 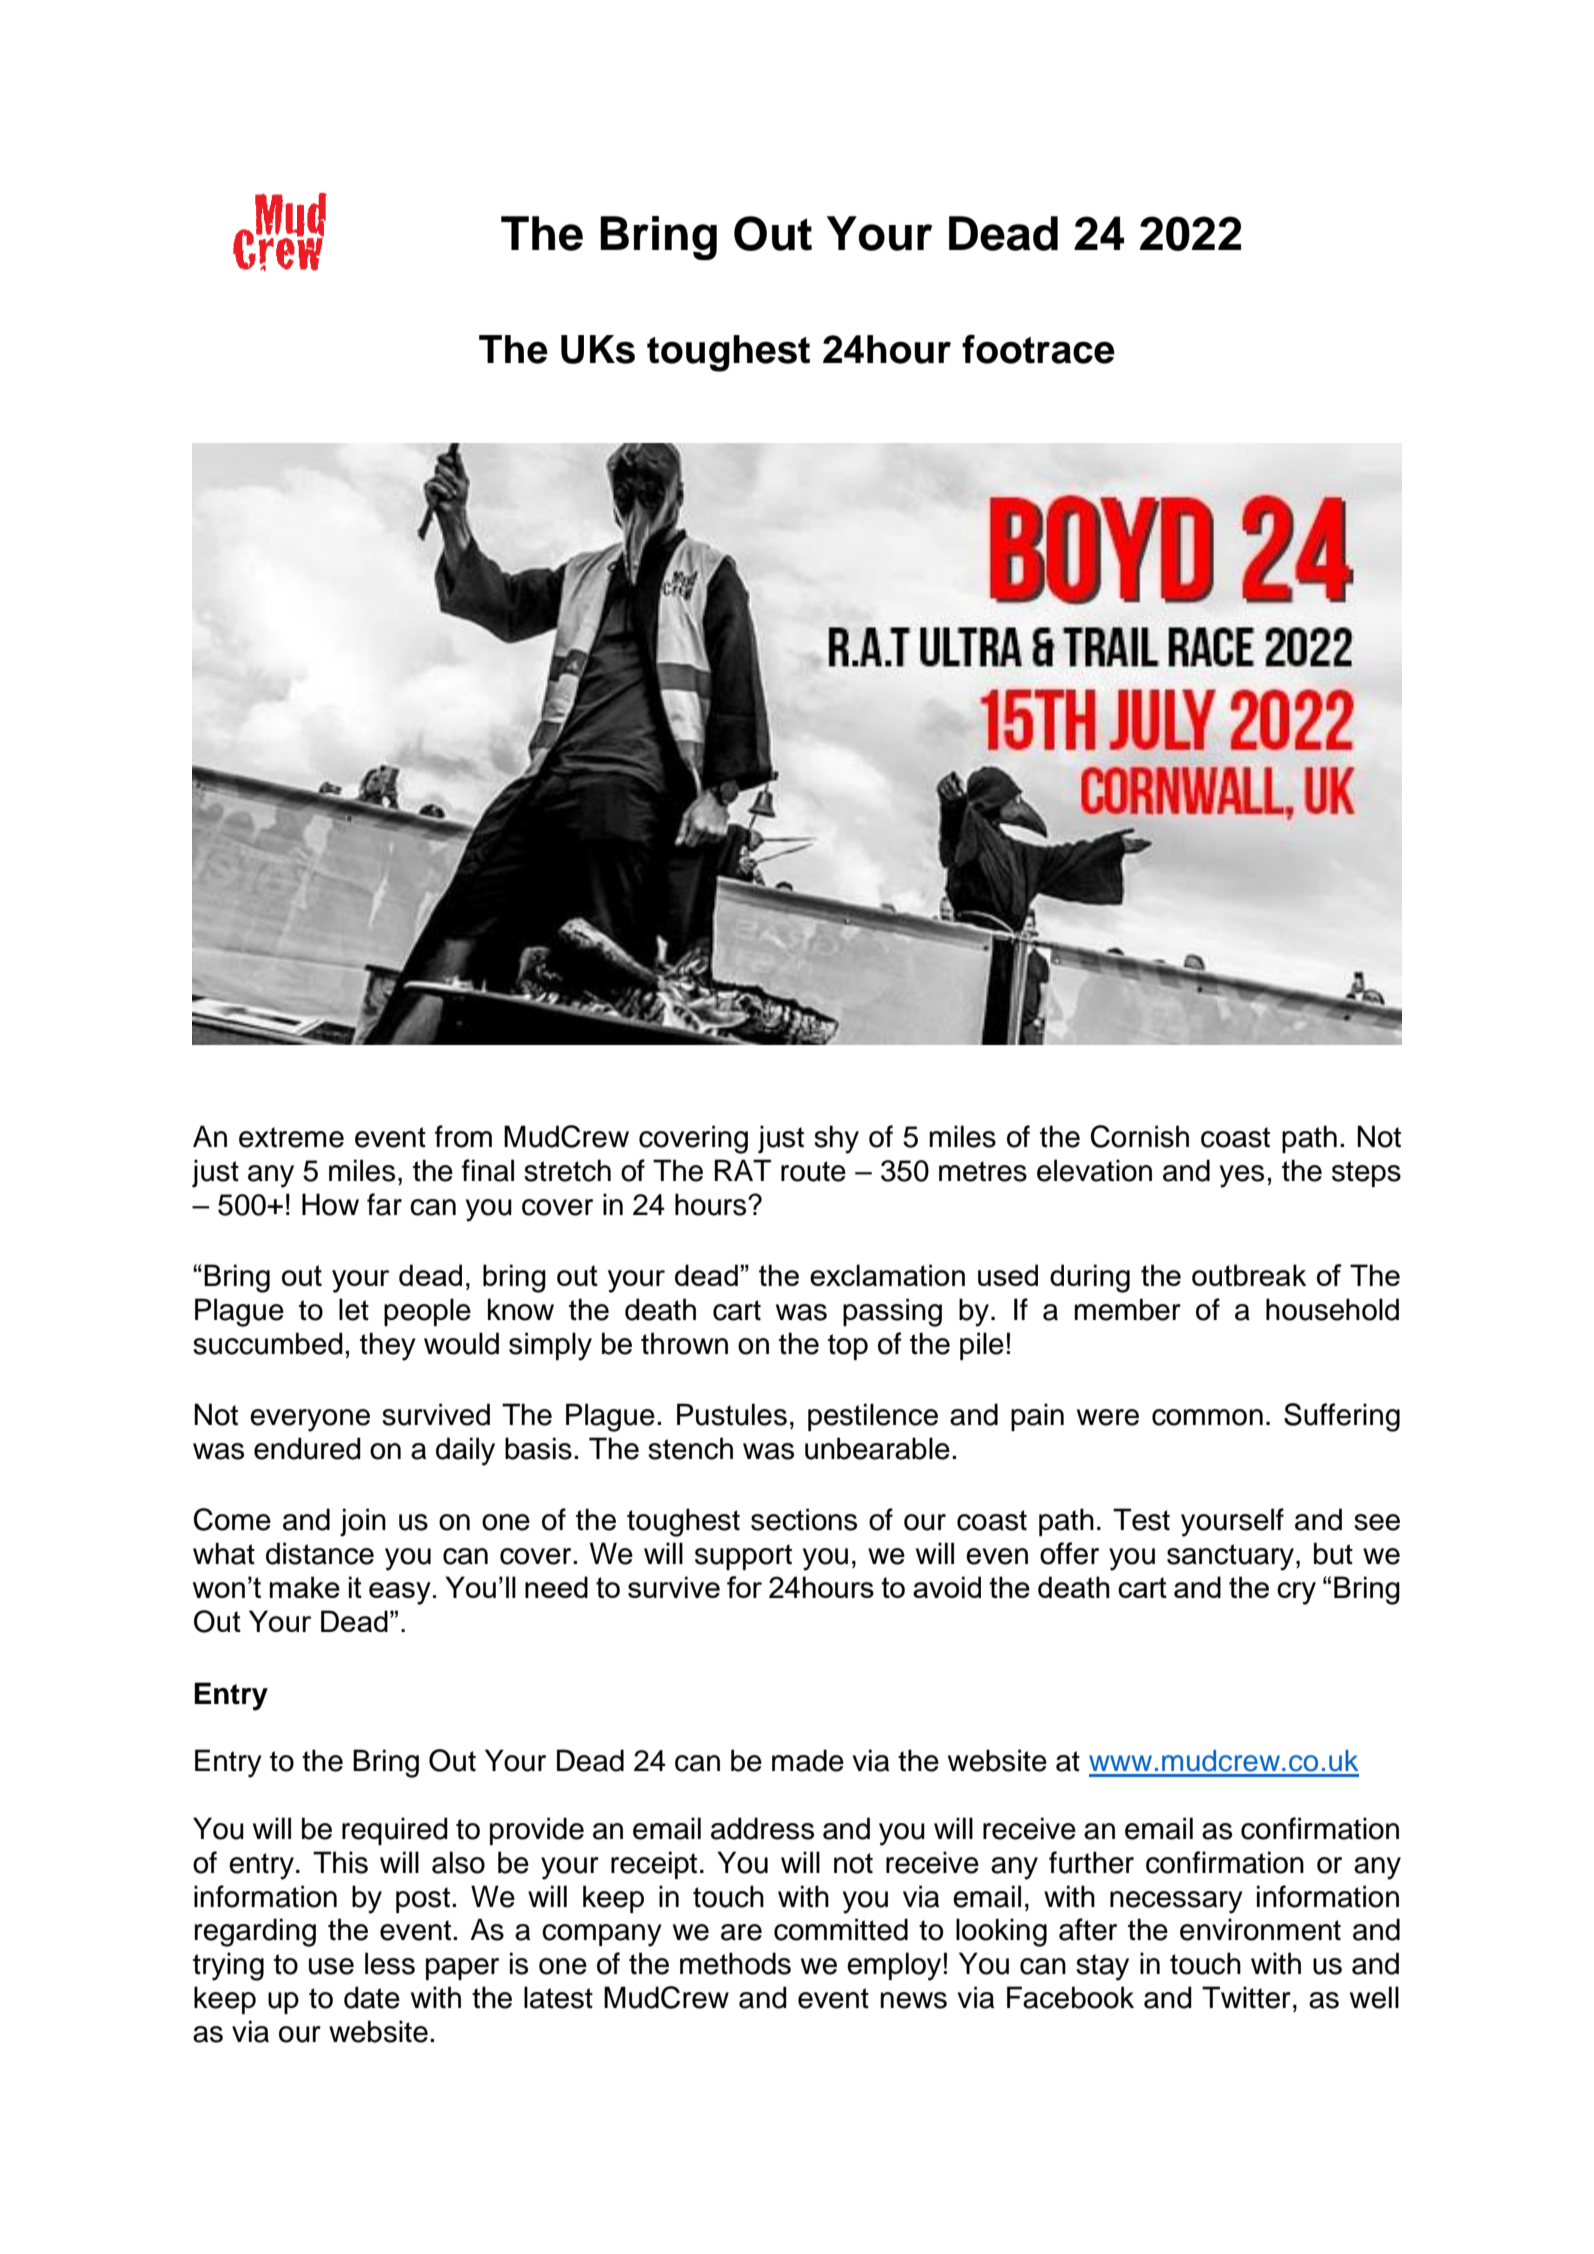 I want to click on yes, so click(x=1242, y=1176).
